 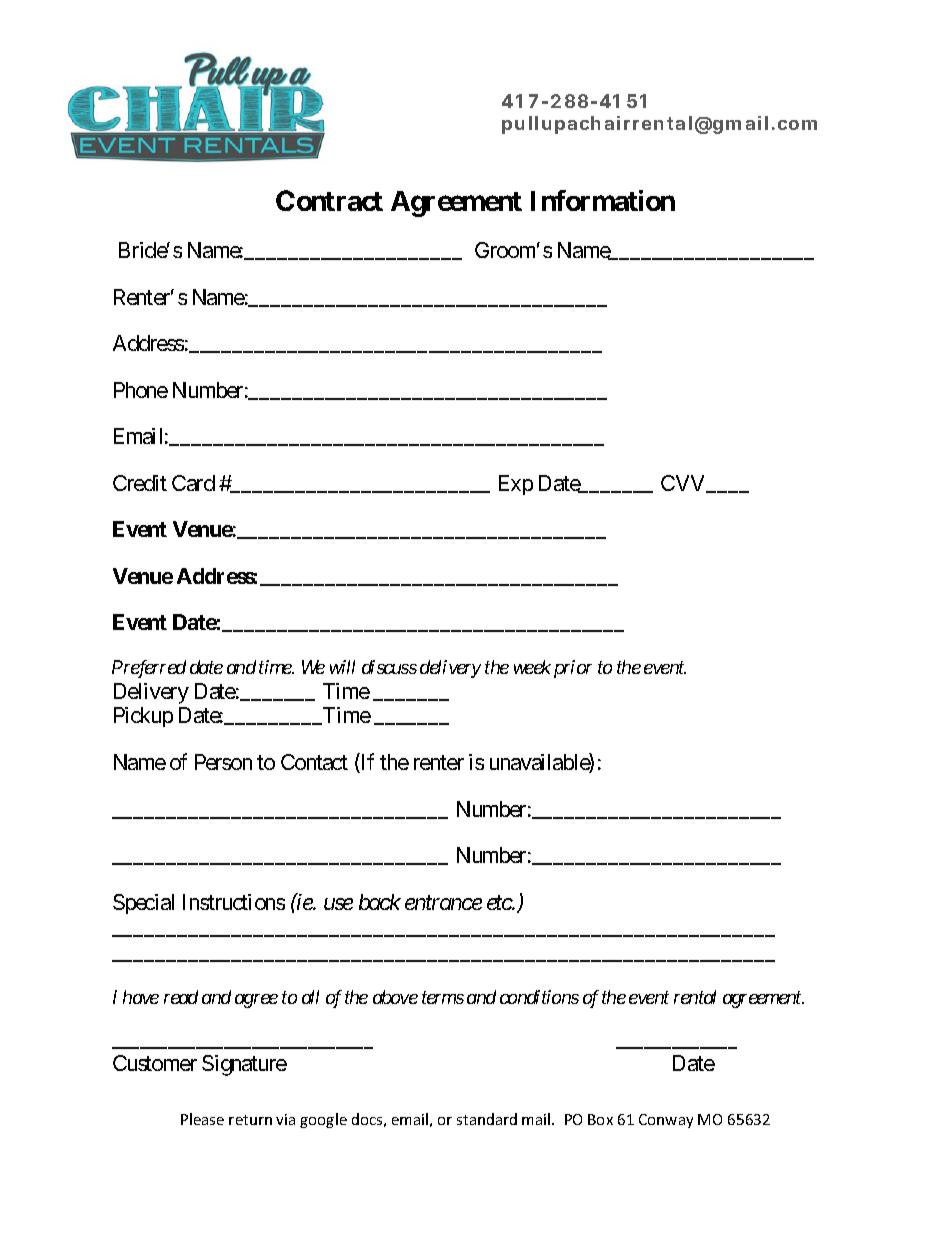 I want to click on prior, so click(x=573, y=669).
